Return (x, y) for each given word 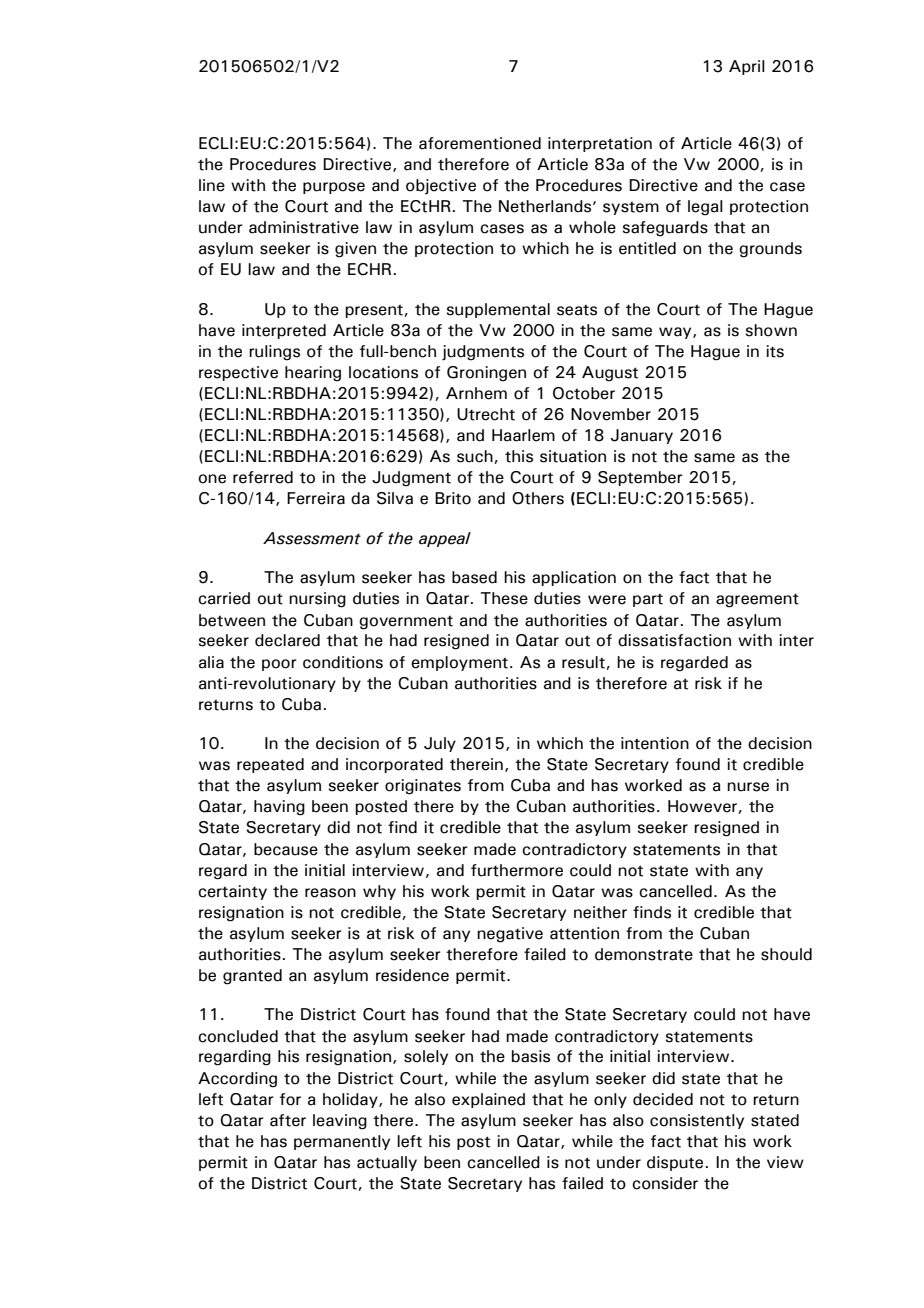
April (747, 67)
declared (287, 640)
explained (488, 1100)
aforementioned (480, 143)
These (504, 598)
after (288, 1120)
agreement (757, 600)
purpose (334, 188)
